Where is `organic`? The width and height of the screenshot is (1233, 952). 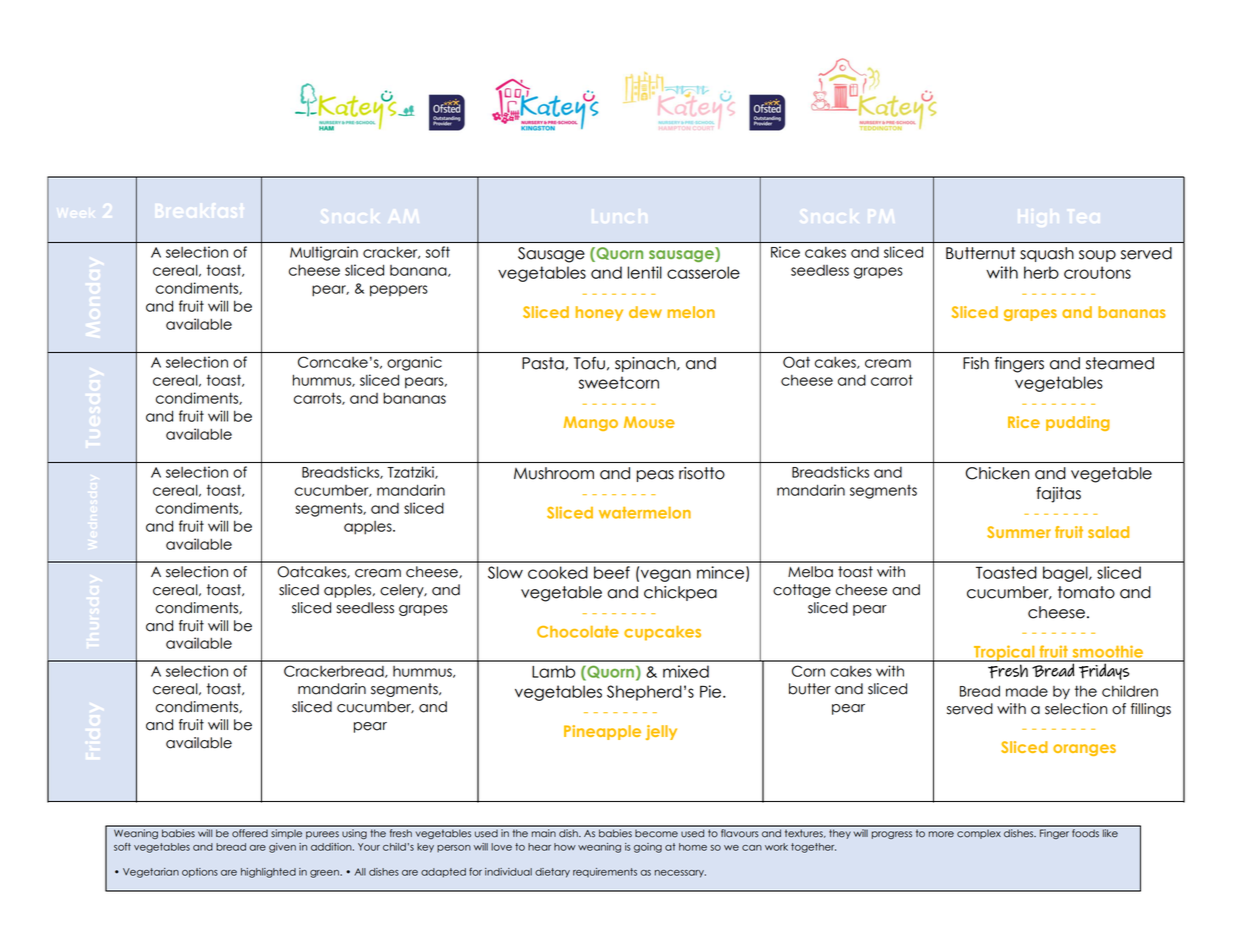 organic is located at coordinates (414, 363).
